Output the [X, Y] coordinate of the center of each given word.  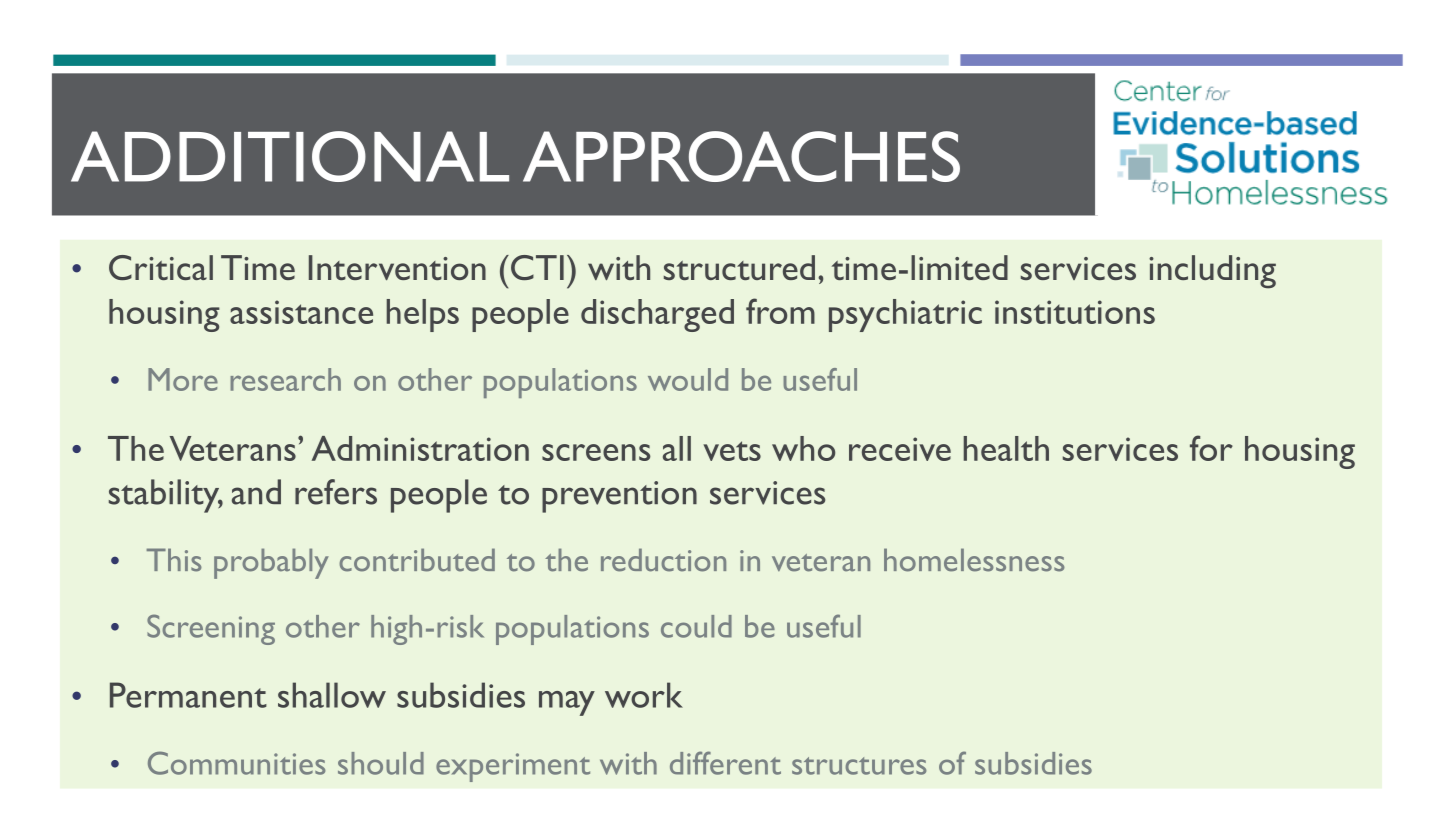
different [725, 763]
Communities [236, 763]
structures [859, 766]
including [1212, 272]
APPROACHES [741, 156]
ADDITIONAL [290, 156]
